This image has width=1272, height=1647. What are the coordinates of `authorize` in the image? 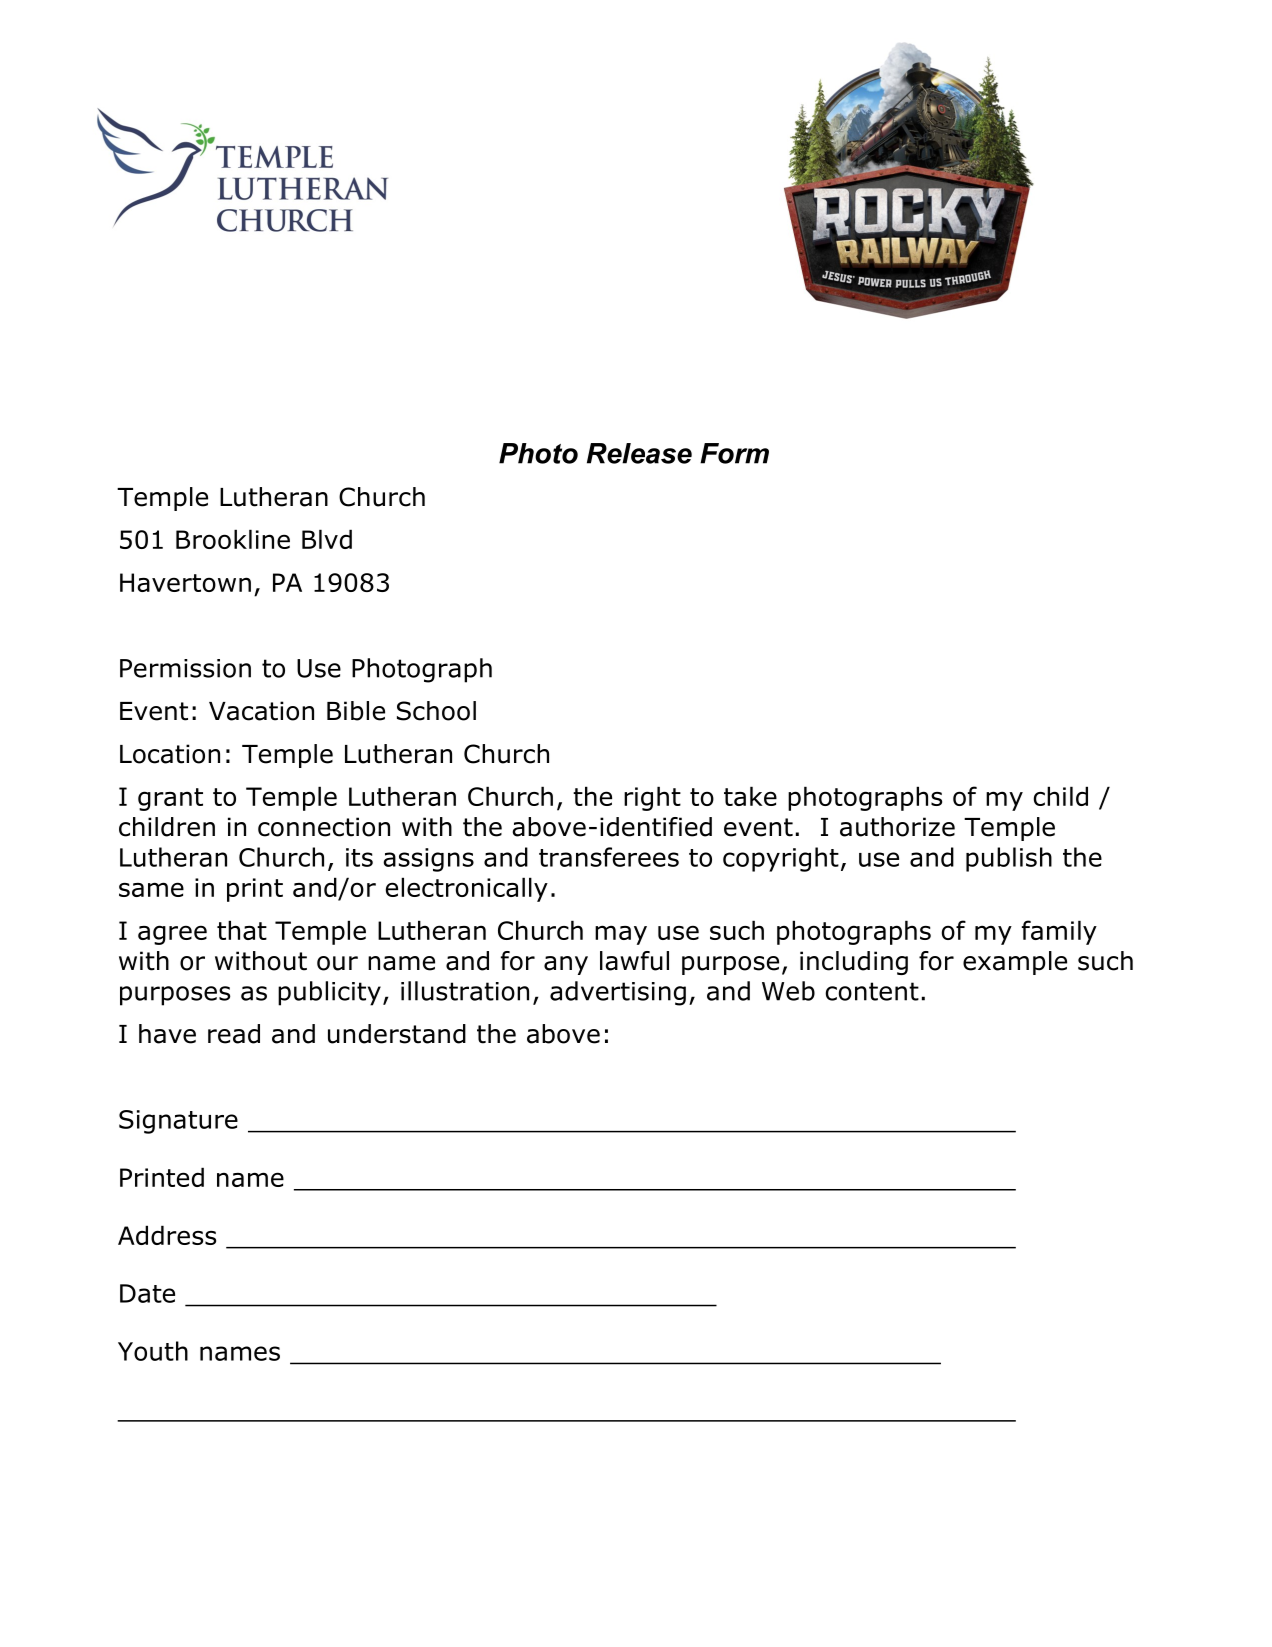 It's located at (897, 827).
